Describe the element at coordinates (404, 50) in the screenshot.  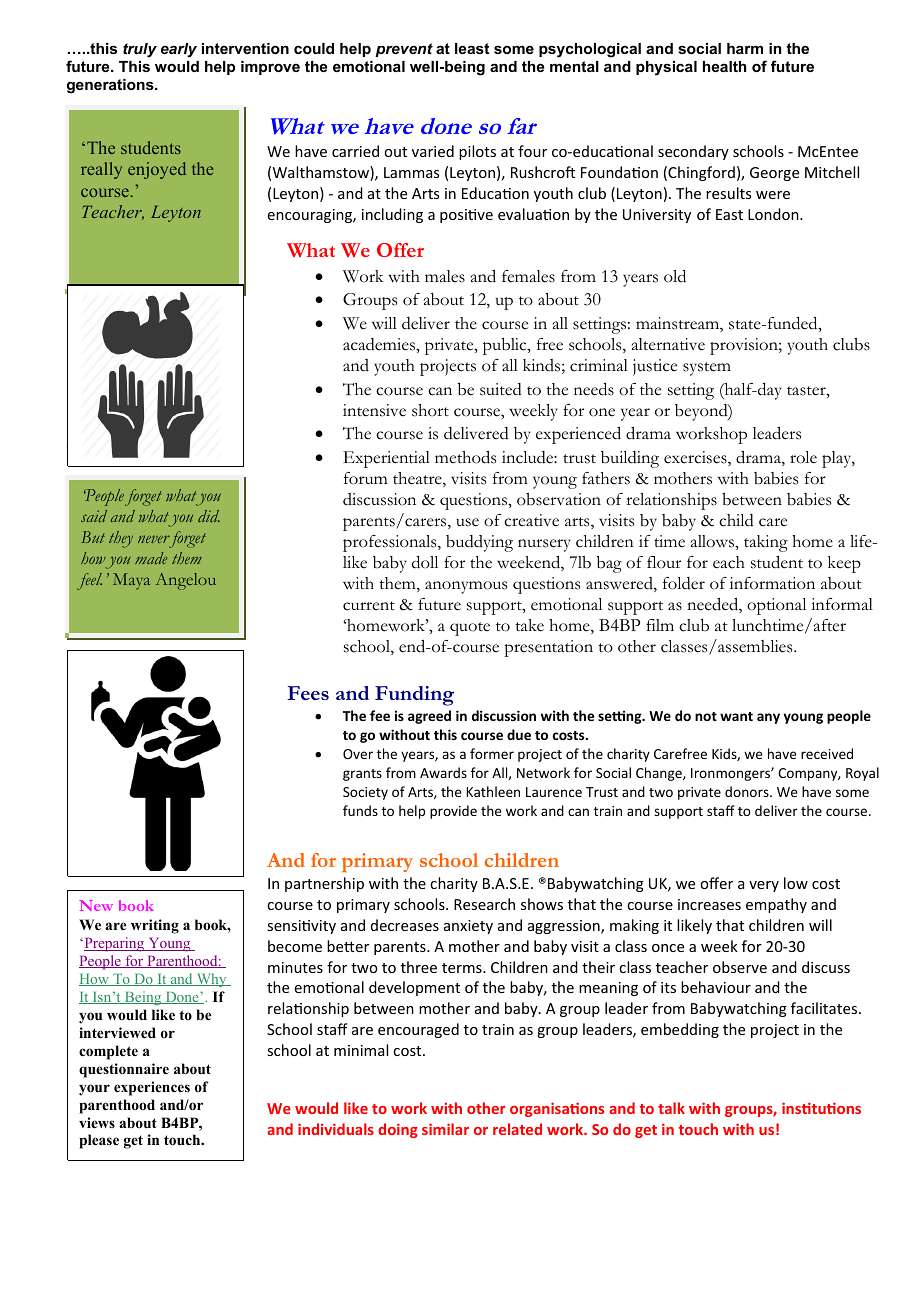
I see `prevent` at that location.
